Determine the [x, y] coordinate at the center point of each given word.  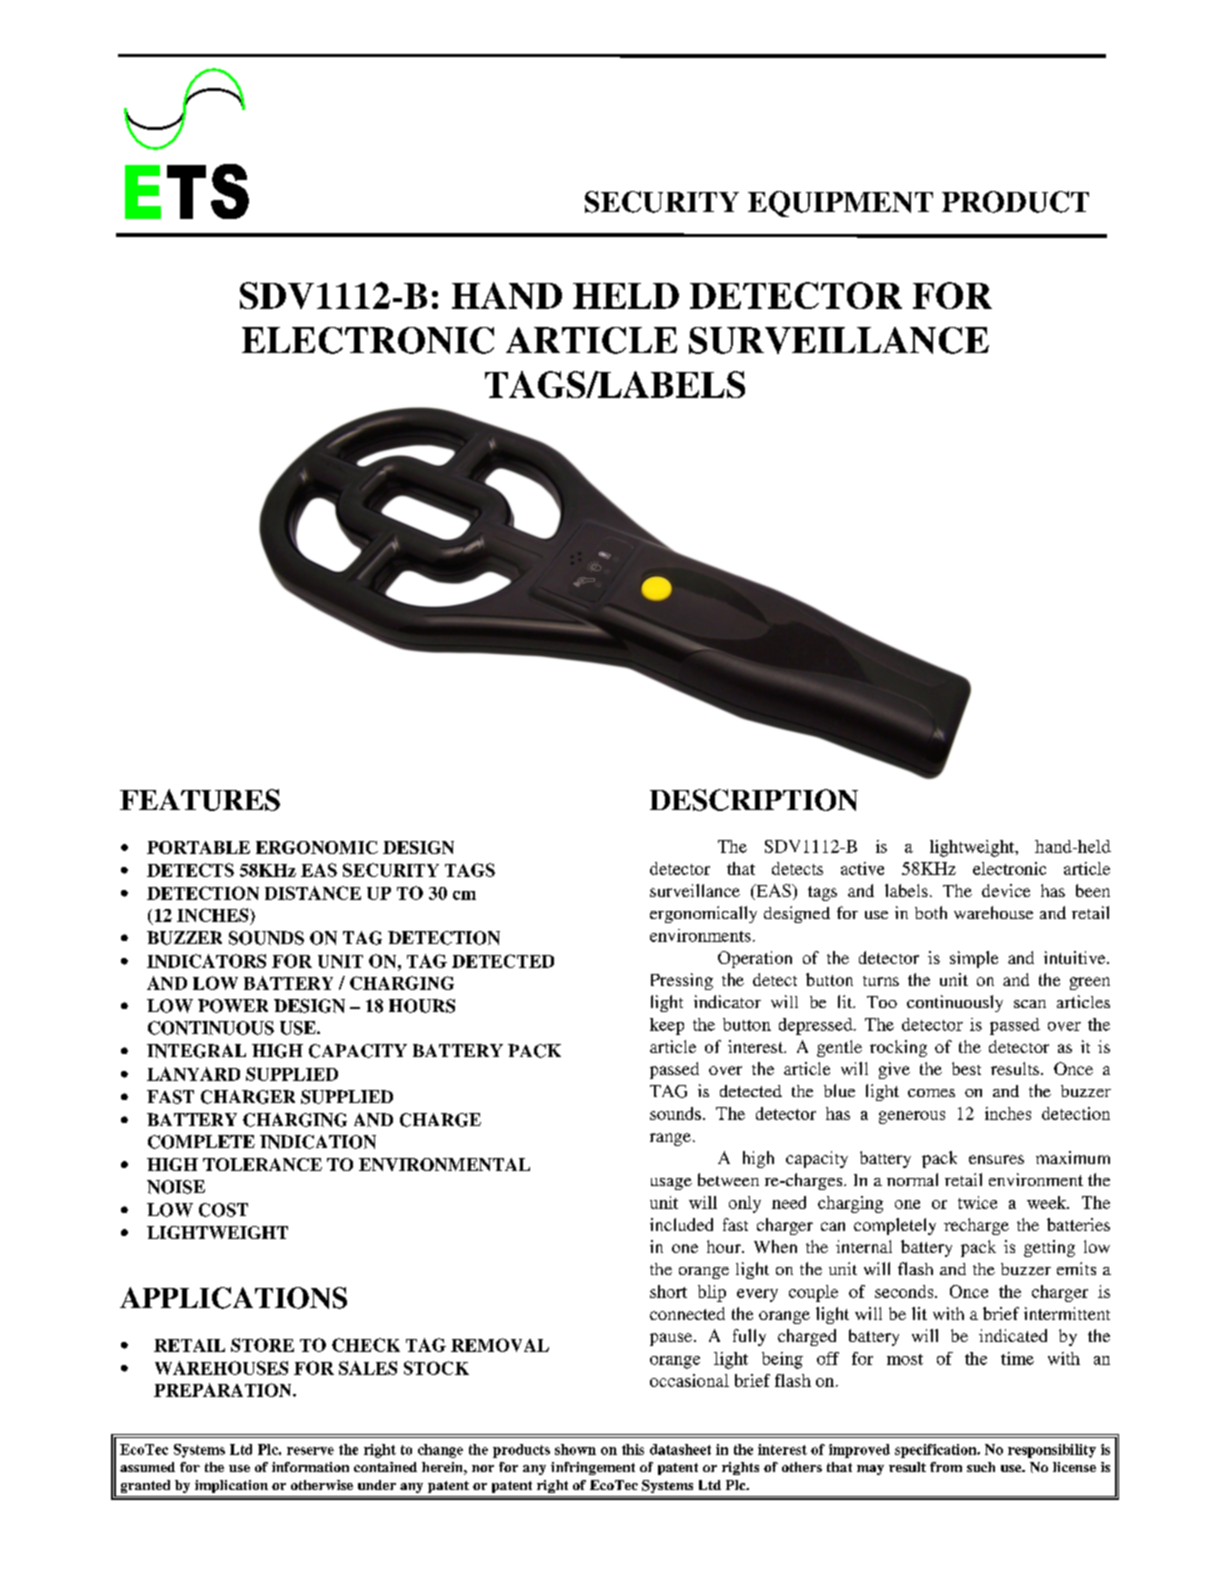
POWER [233, 1006]
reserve [310, 1451]
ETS [187, 191]
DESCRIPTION [754, 800]
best [966, 1068]
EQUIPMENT [840, 204]
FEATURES [200, 800]
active [862, 868]
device [1006, 890]
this [633, 1449]
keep [667, 1026]
